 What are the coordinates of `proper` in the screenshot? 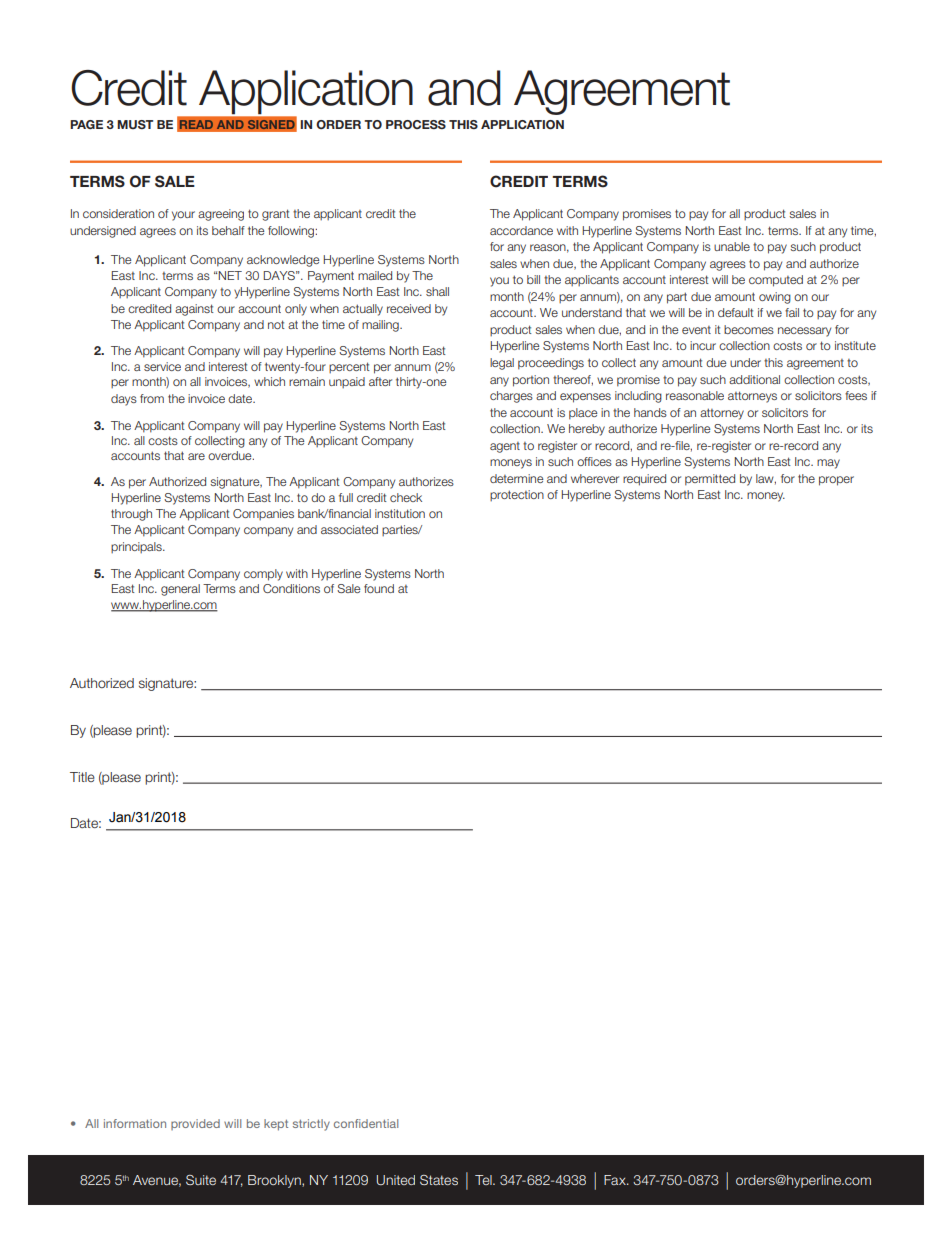 It's located at (836, 481).
